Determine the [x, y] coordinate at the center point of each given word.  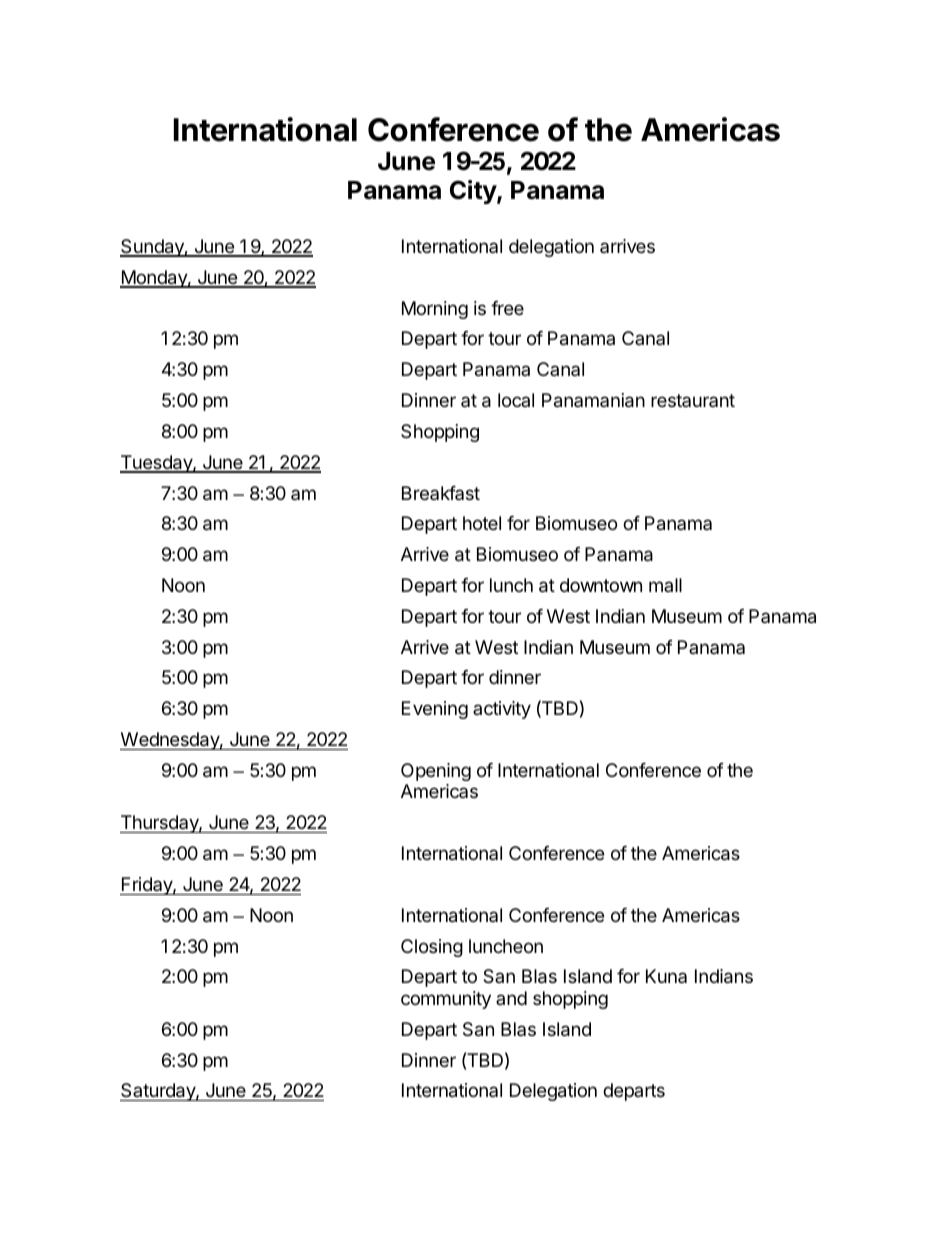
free [507, 308]
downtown [601, 585]
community [446, 1000]
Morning [435, 310]
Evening [435, 710]
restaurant [693, 400]
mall [665, 585]
